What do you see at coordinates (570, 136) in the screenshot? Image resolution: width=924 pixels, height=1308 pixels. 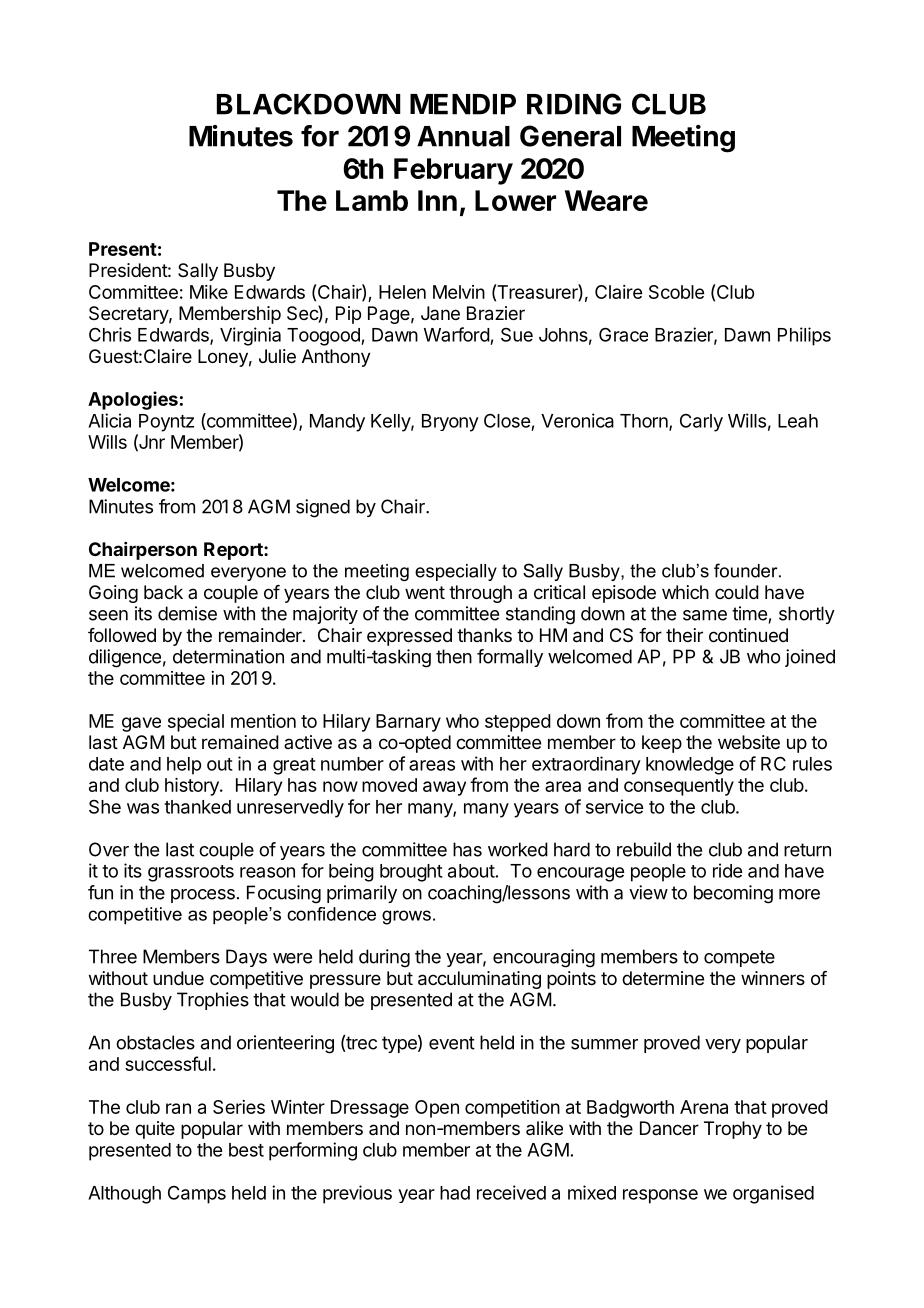 I see `General` at bounding box center [570, 136].
